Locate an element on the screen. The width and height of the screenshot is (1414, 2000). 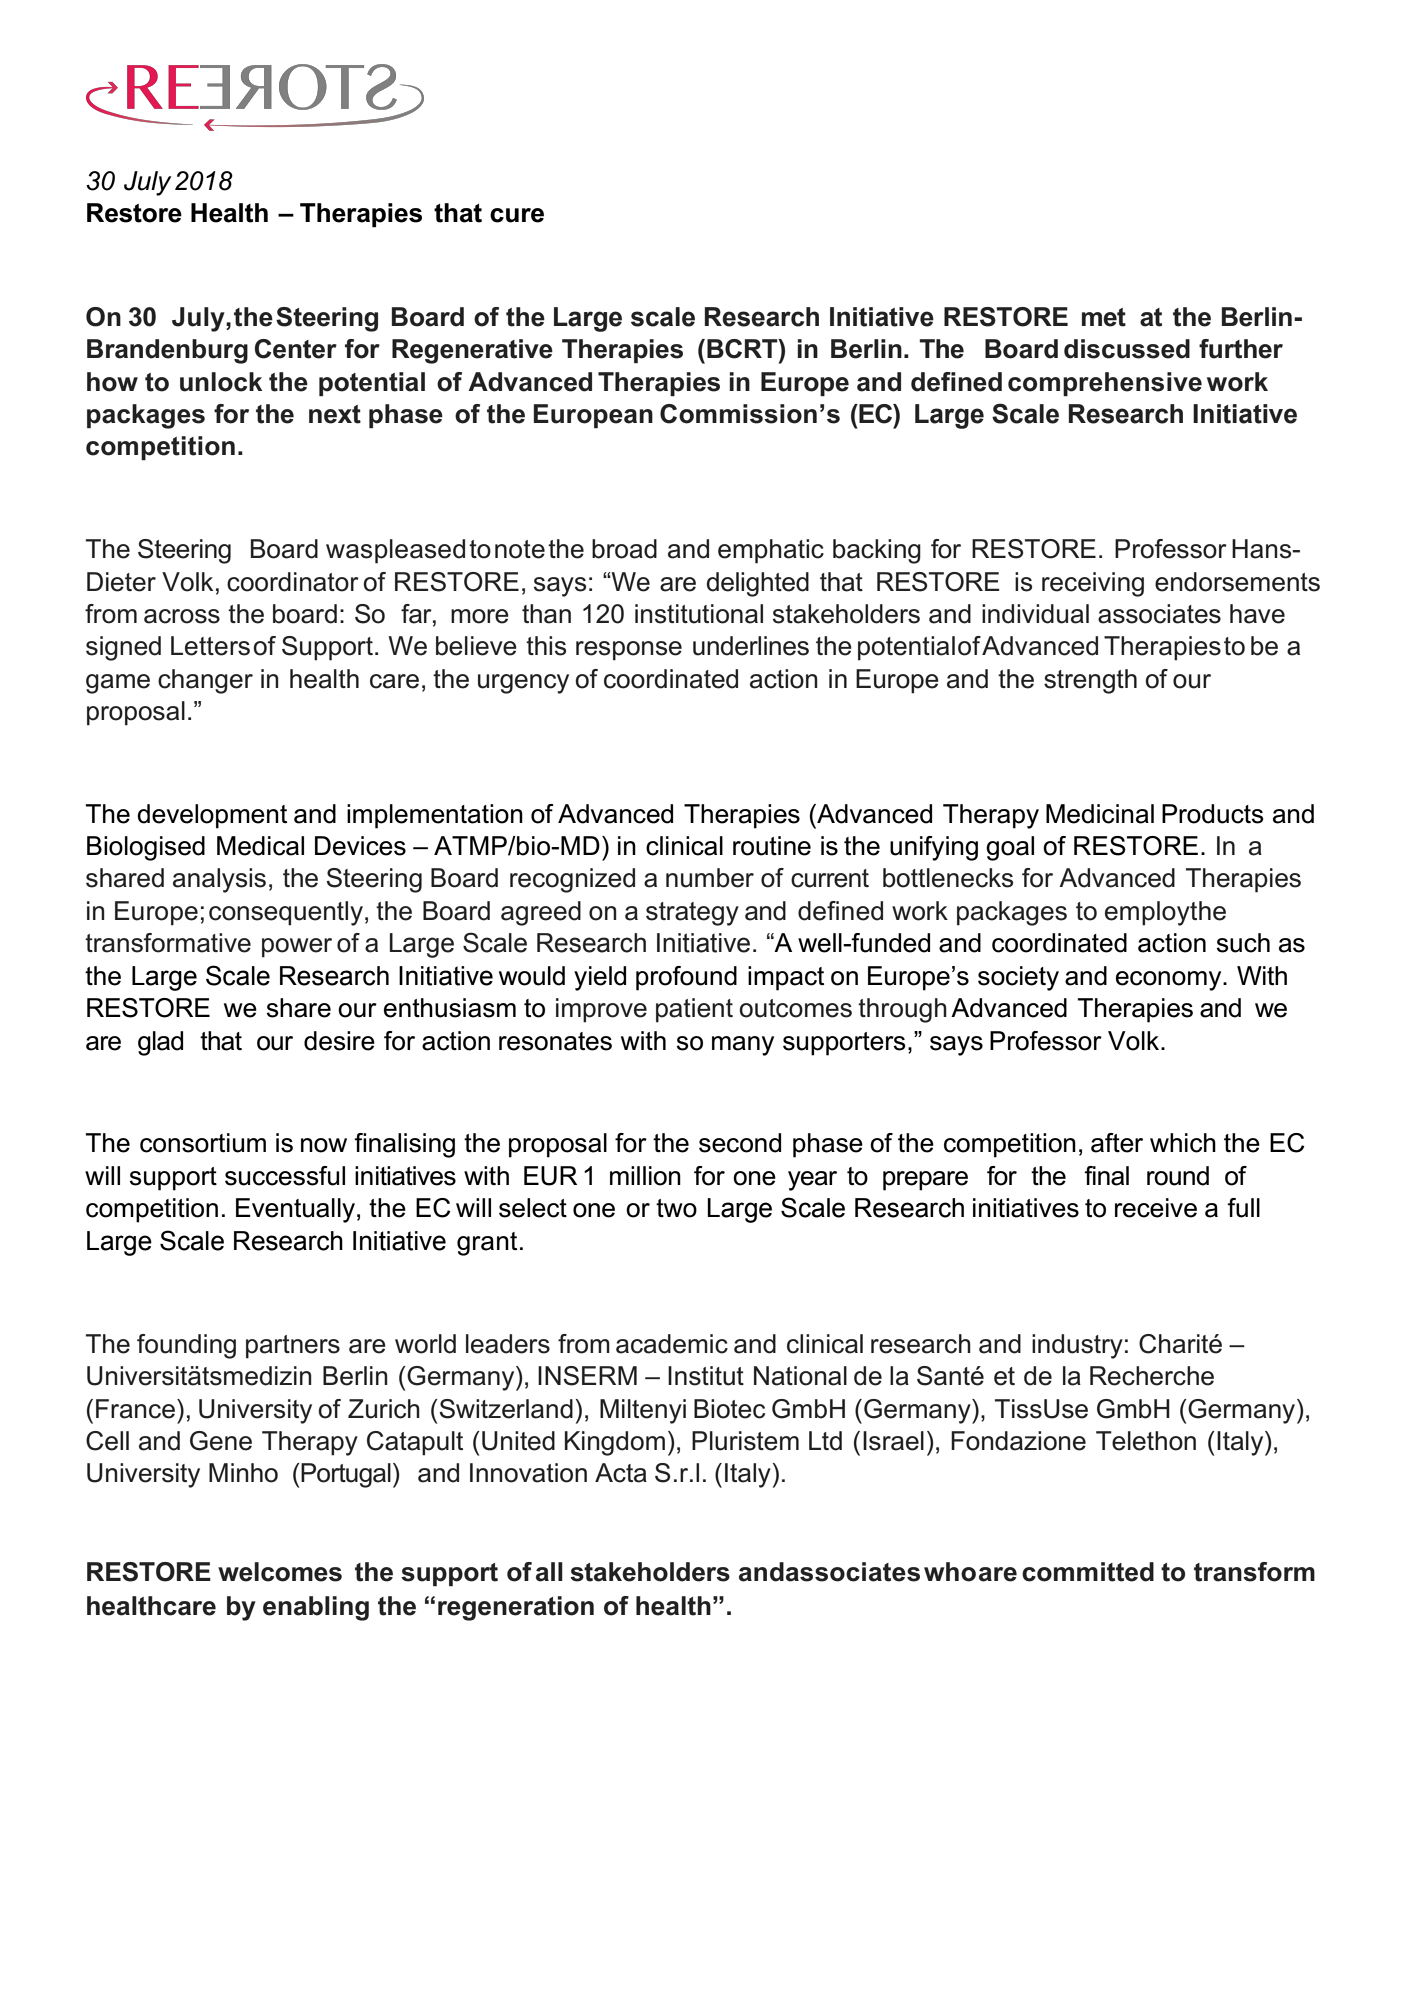
Acta is located at coordinates (621, 1473).
